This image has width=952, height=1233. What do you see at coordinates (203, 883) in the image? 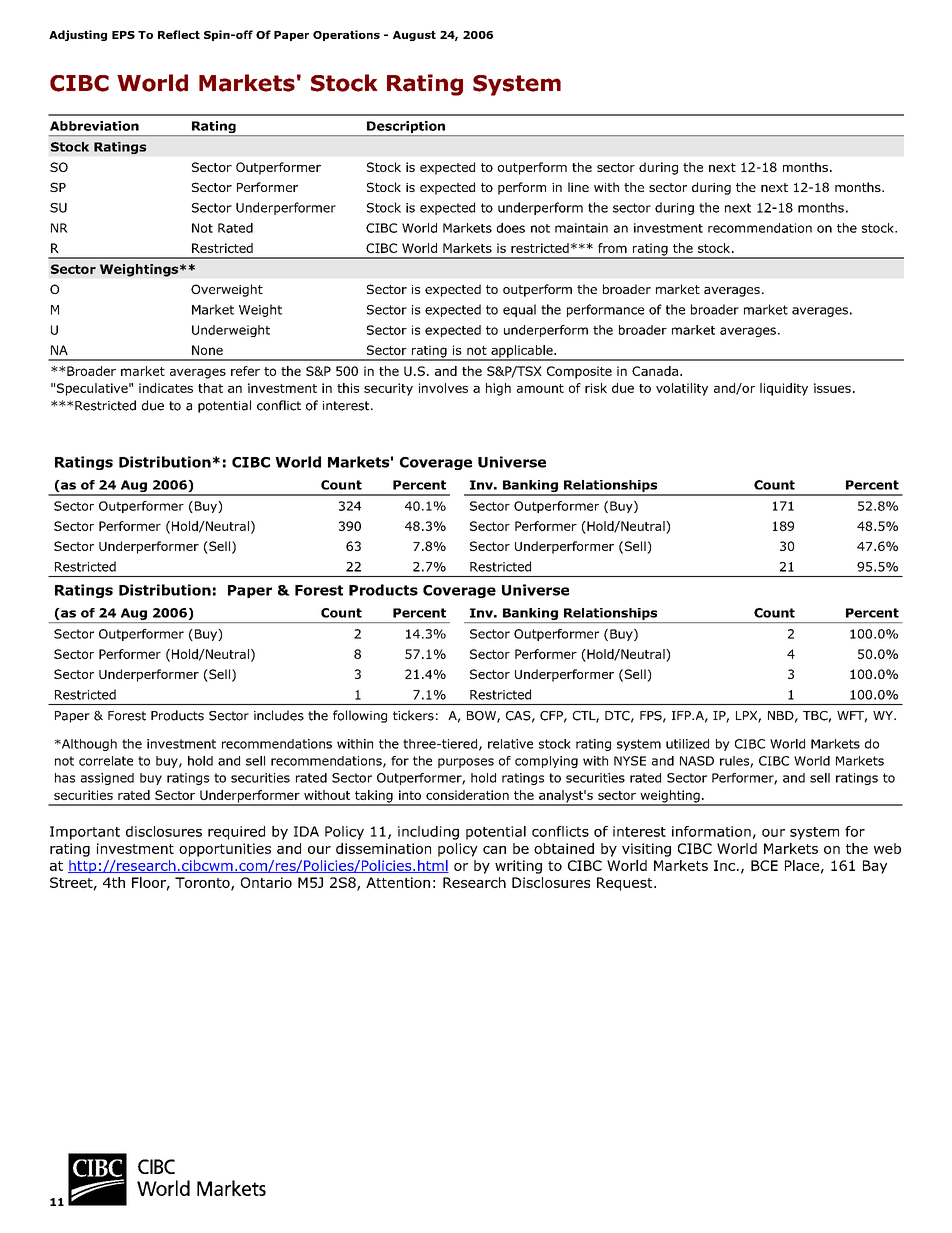
I see `Toronto` at bounding box center [203, 883].
